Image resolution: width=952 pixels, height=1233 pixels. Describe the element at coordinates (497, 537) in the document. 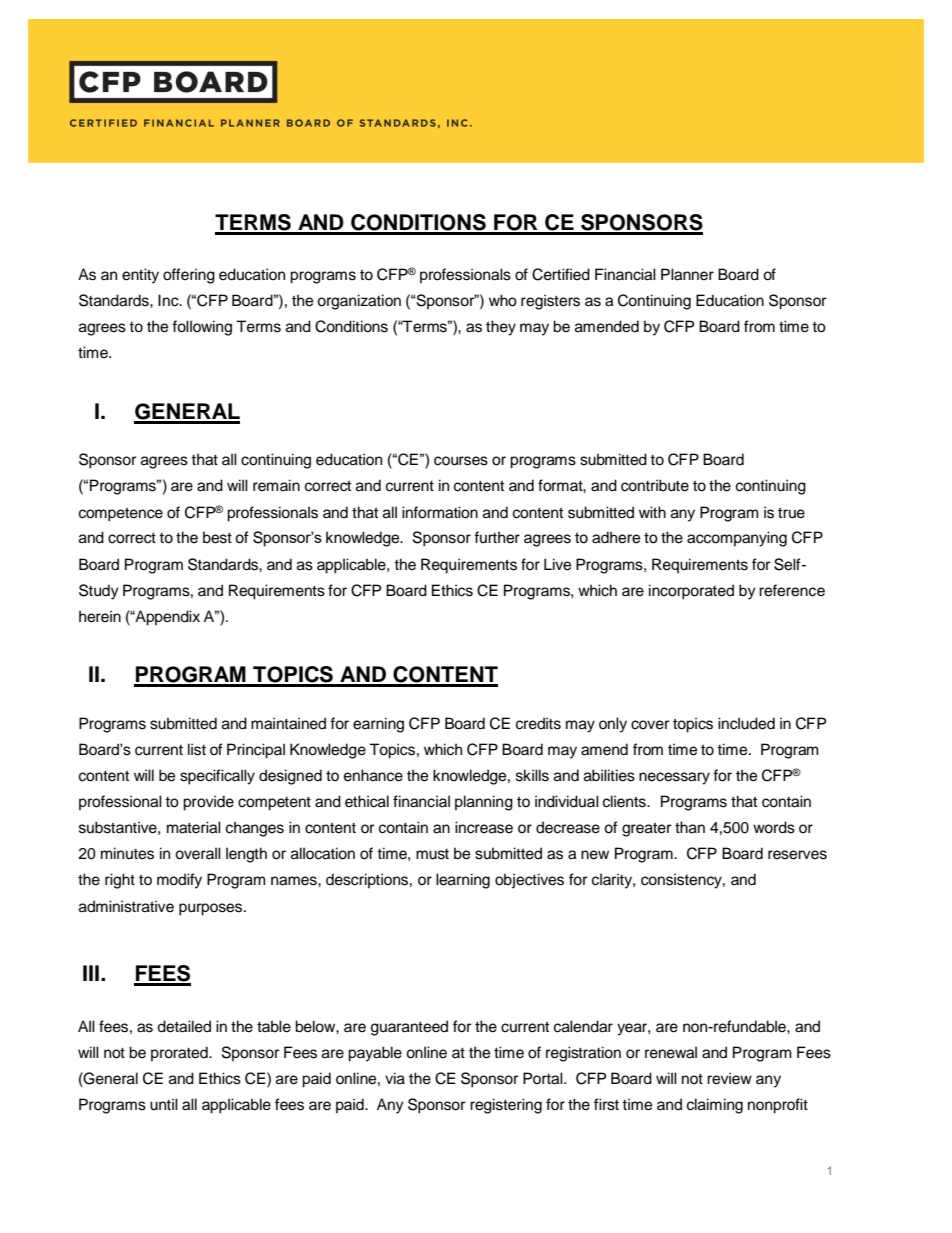

I see `further` at that location.
